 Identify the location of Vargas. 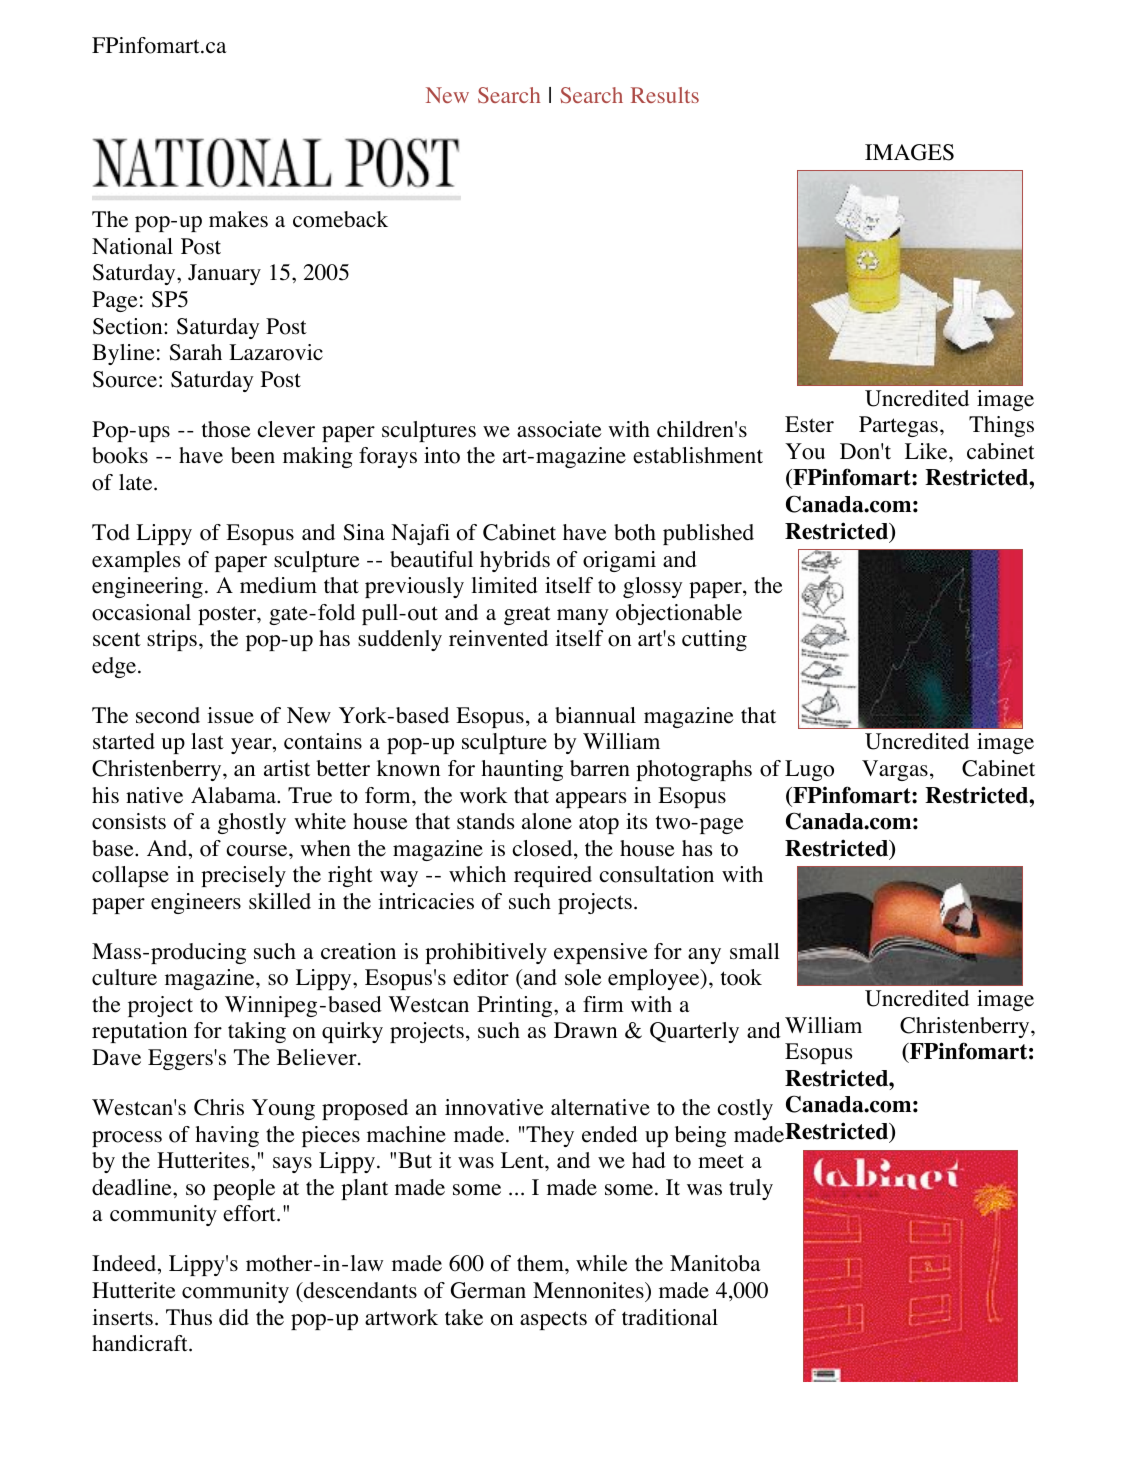
(895, 770).
